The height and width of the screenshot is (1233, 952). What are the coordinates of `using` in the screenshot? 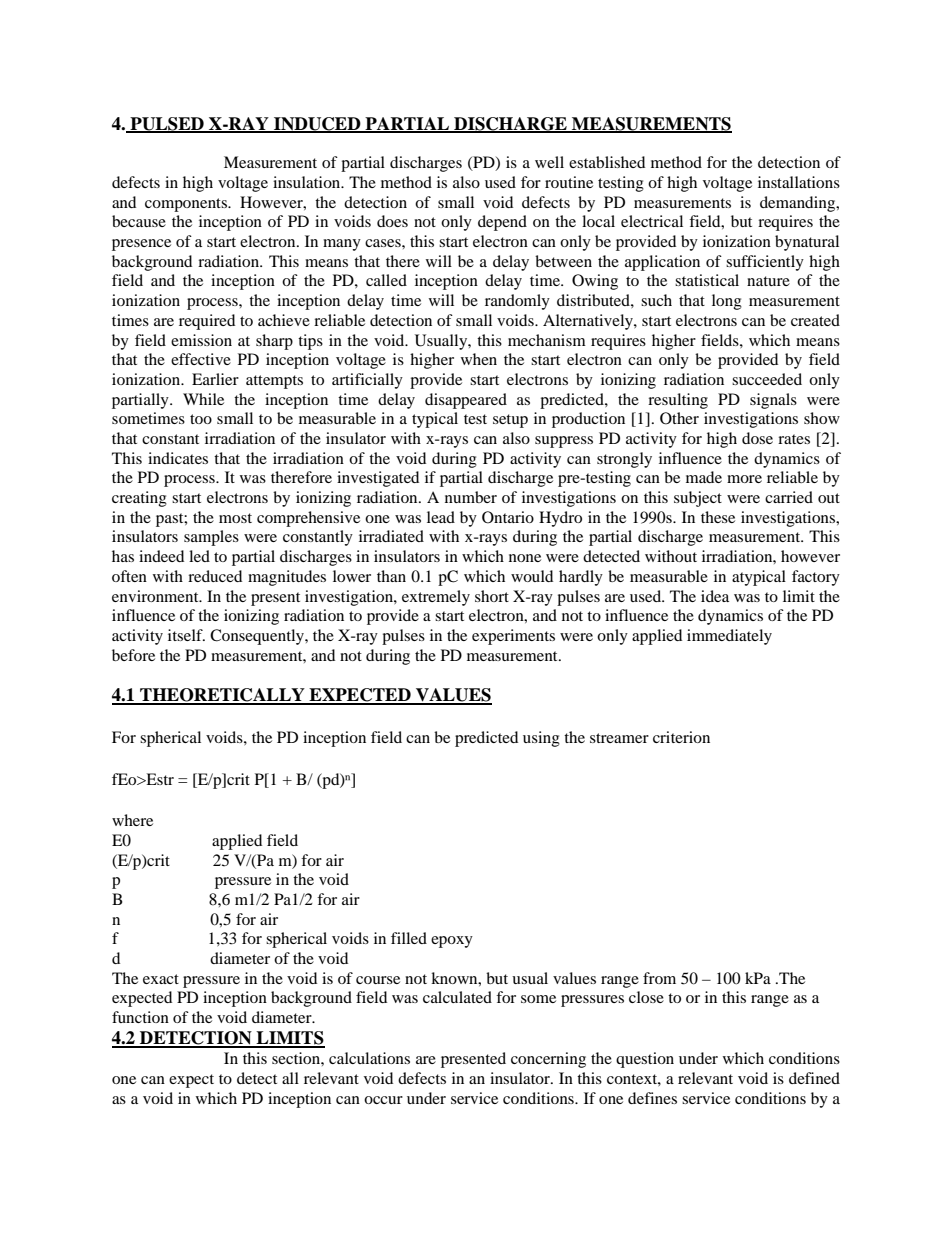 It's located at (541, 739).
